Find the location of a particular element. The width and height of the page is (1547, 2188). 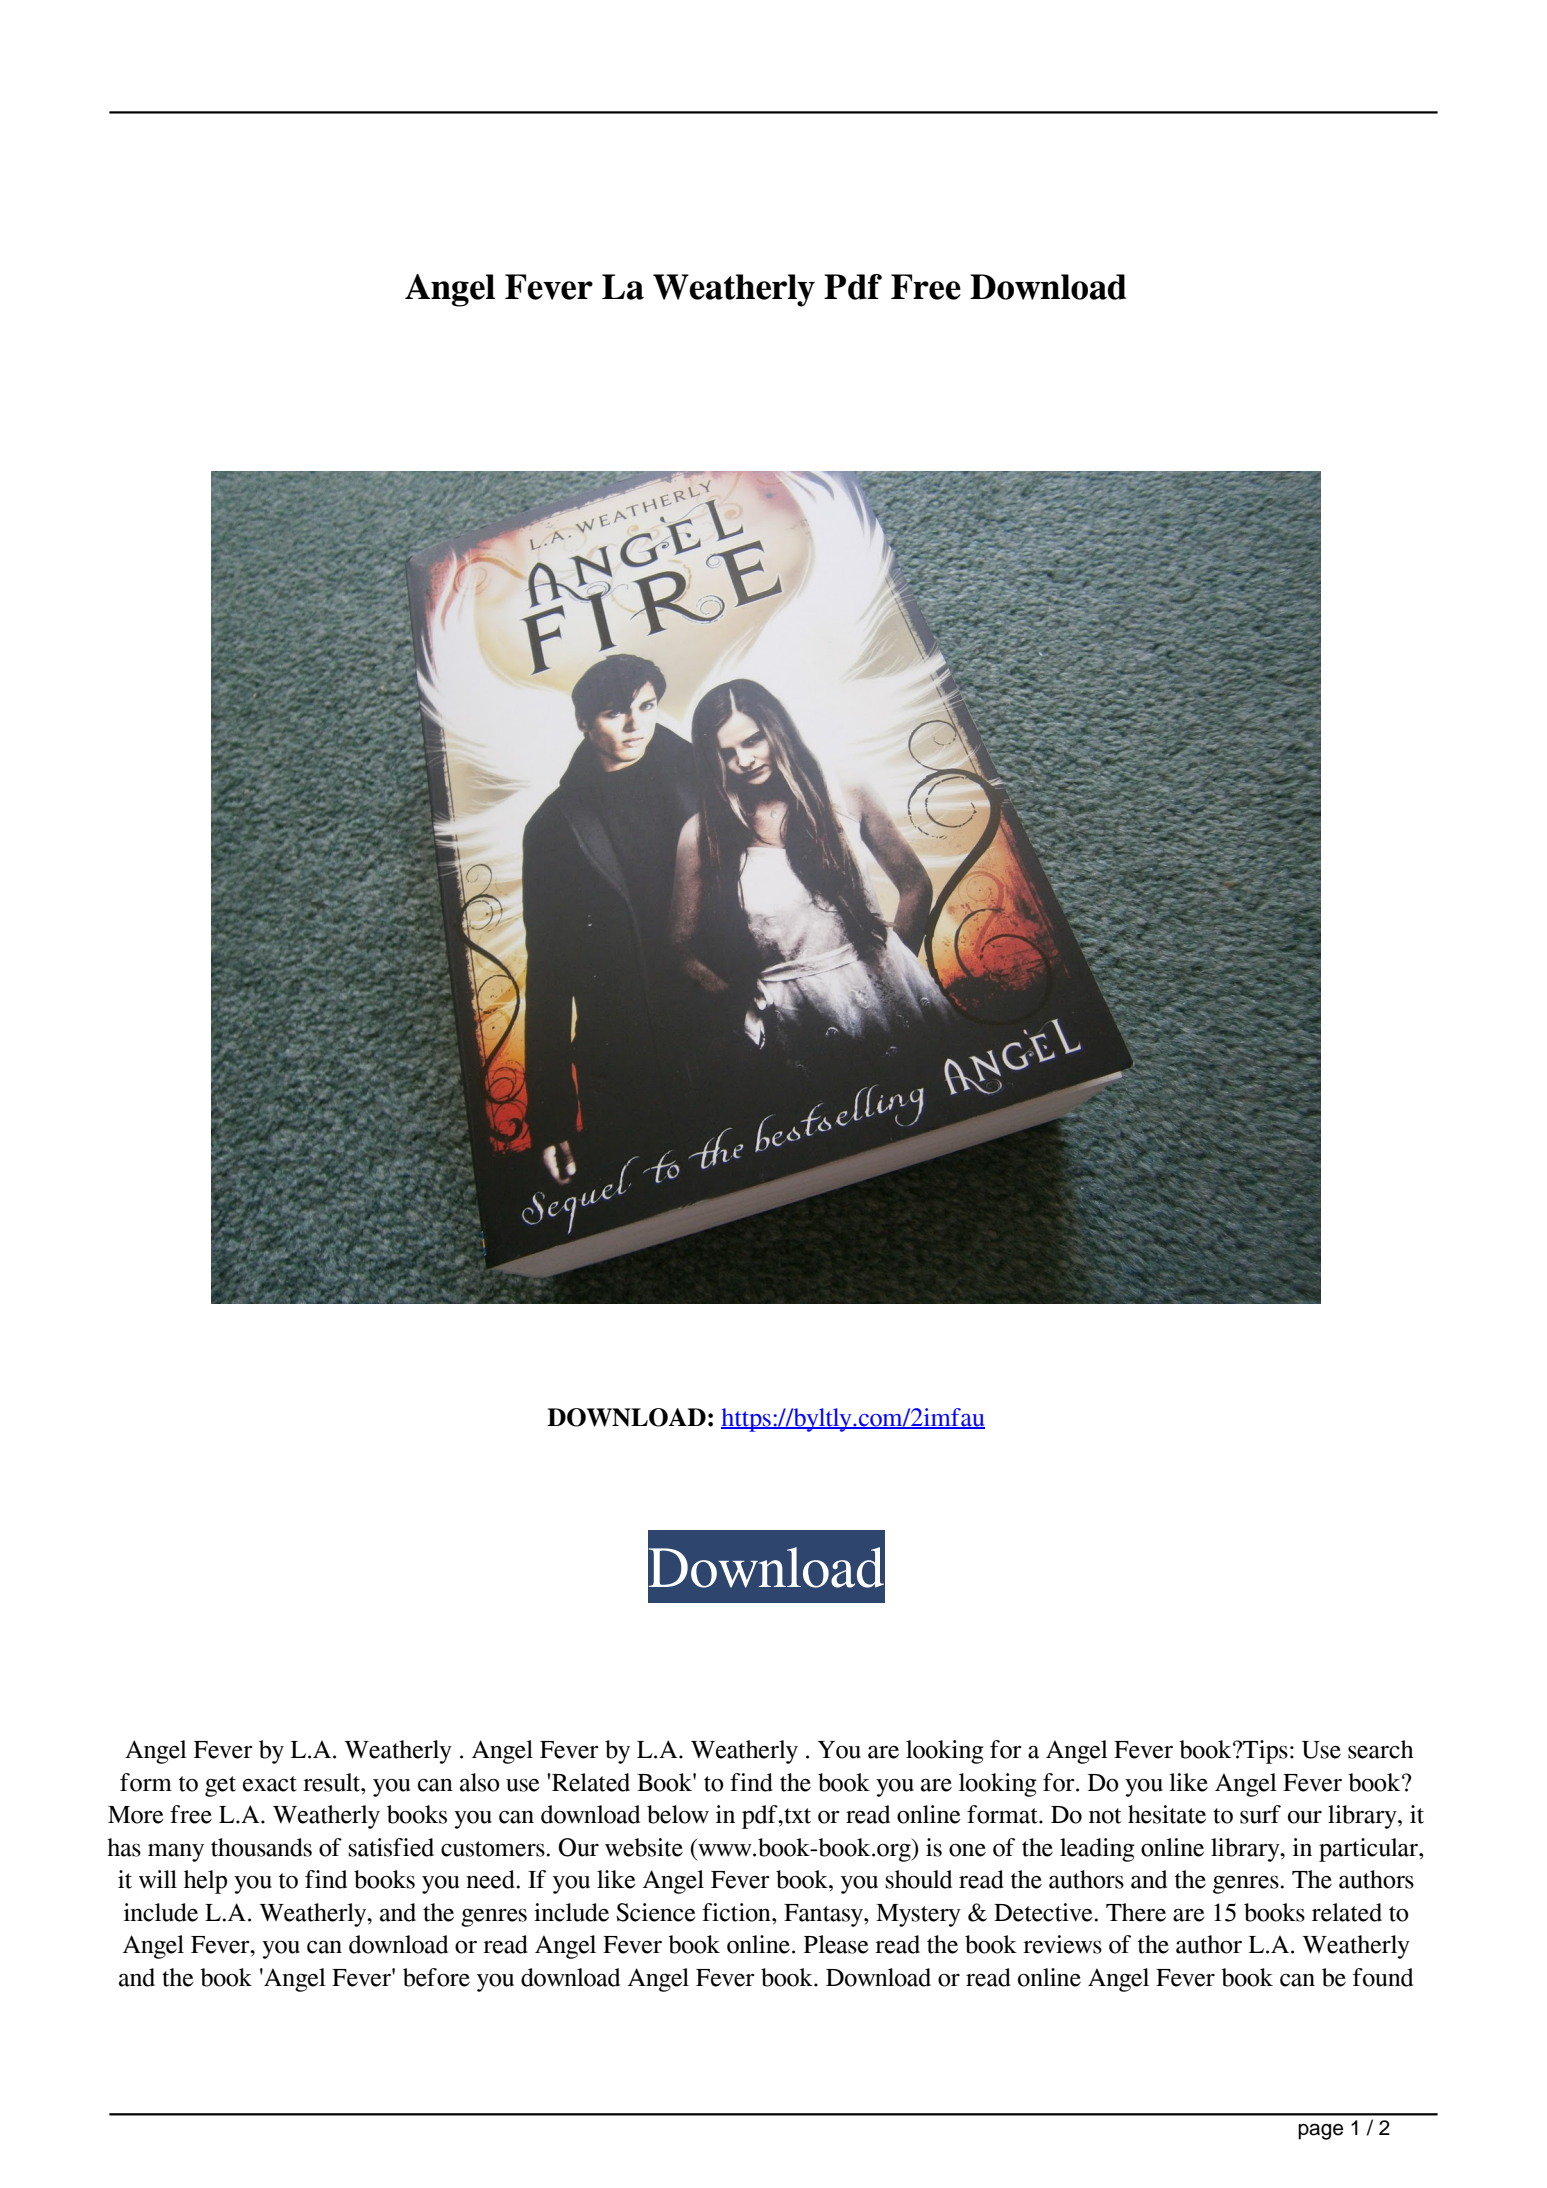

exact is located at coordinates (270, 1784).
